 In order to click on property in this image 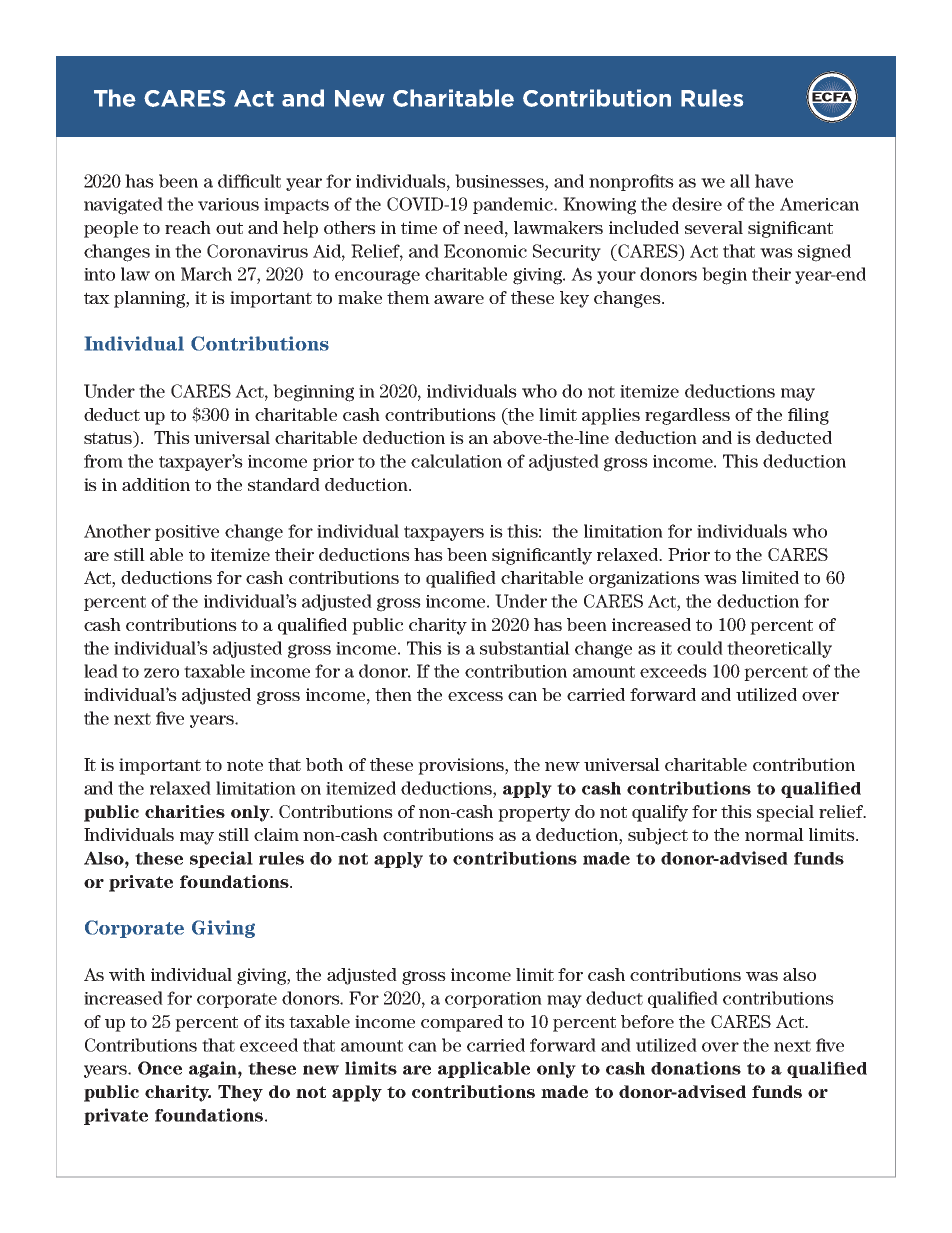, I will do `click(534, 814)`.
